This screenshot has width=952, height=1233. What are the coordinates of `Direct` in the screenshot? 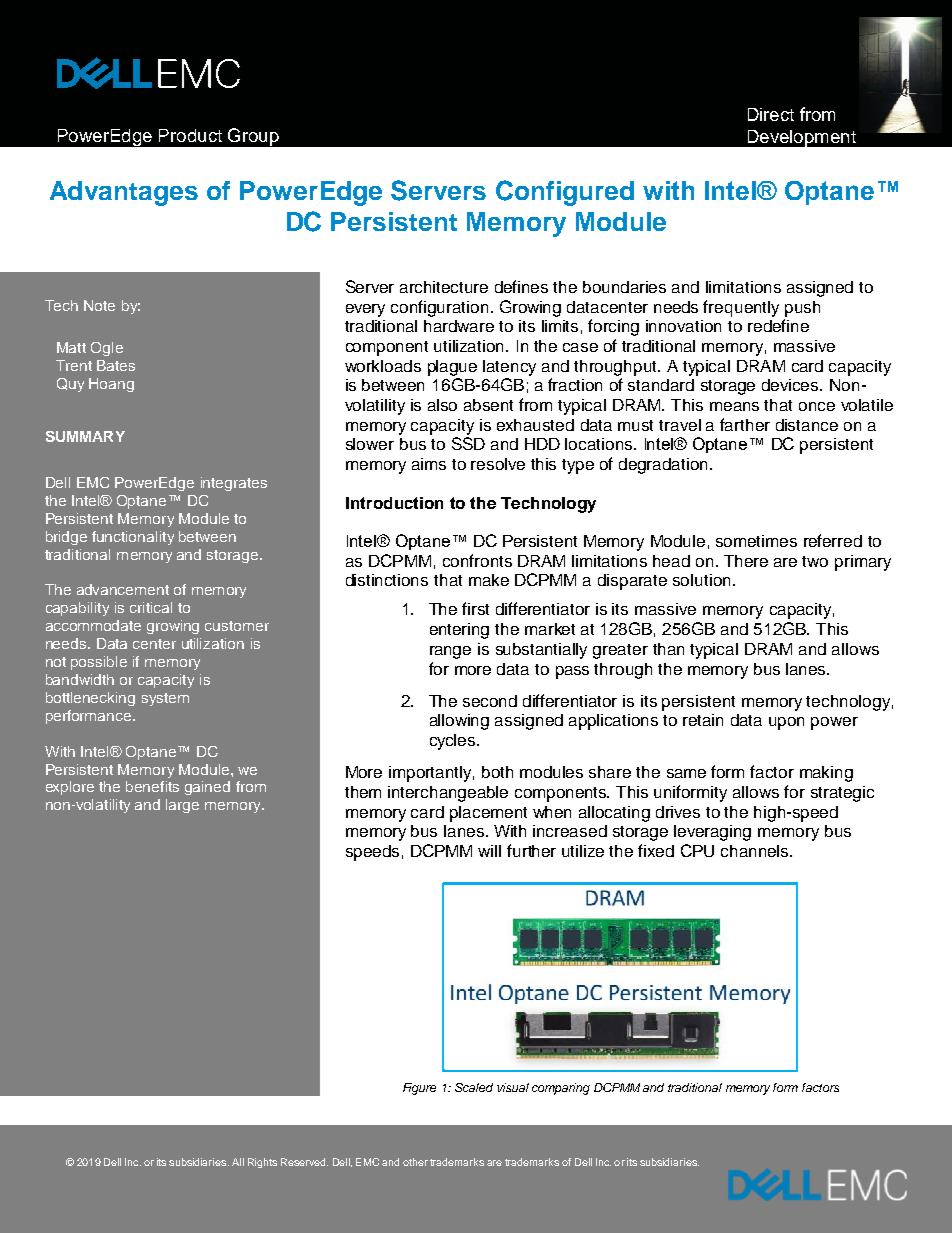 It's located at (771, 114).
